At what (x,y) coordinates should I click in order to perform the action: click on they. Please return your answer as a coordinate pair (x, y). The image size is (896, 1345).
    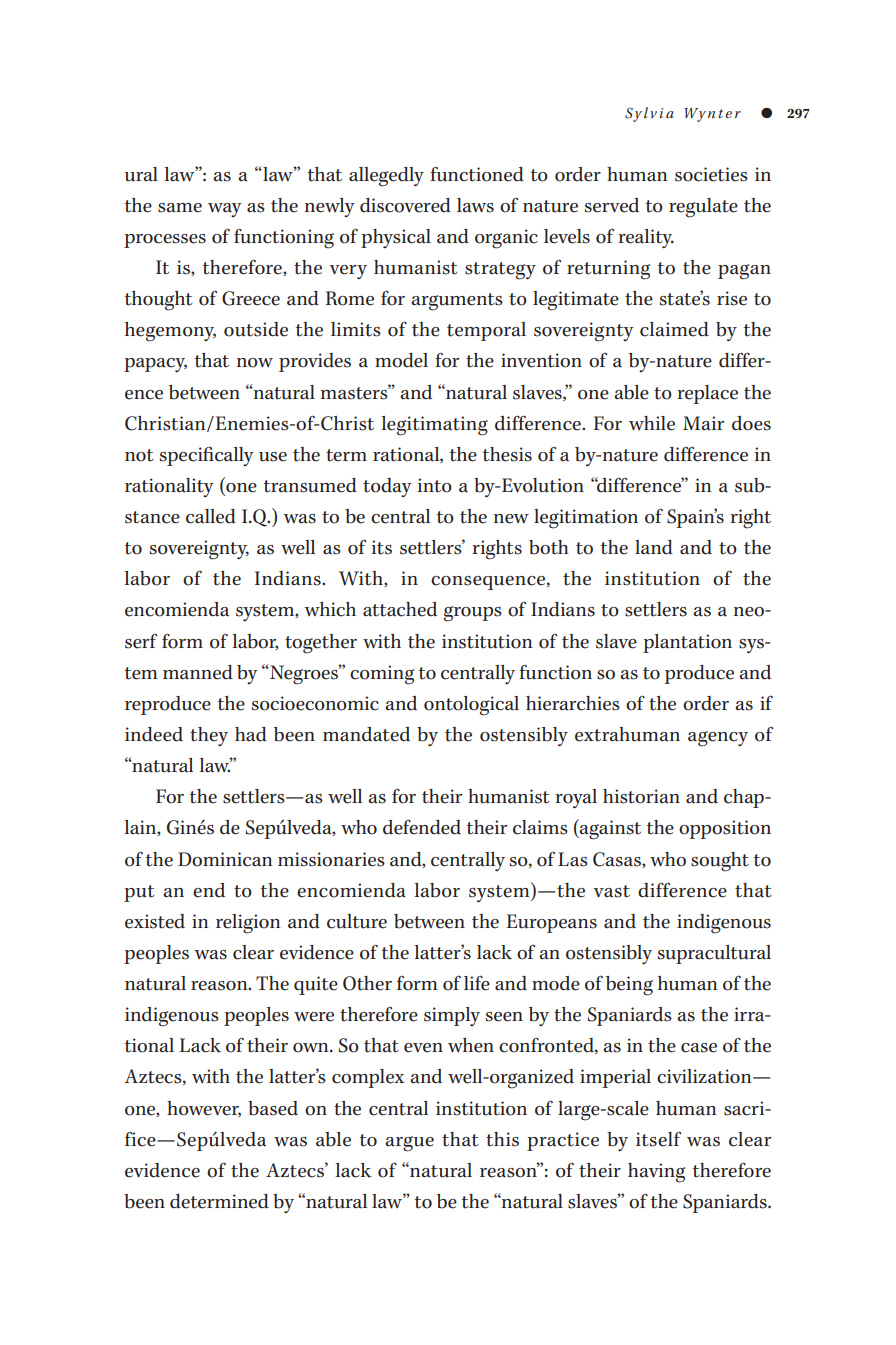
    Looking at the image, I should click on (209, 736).
